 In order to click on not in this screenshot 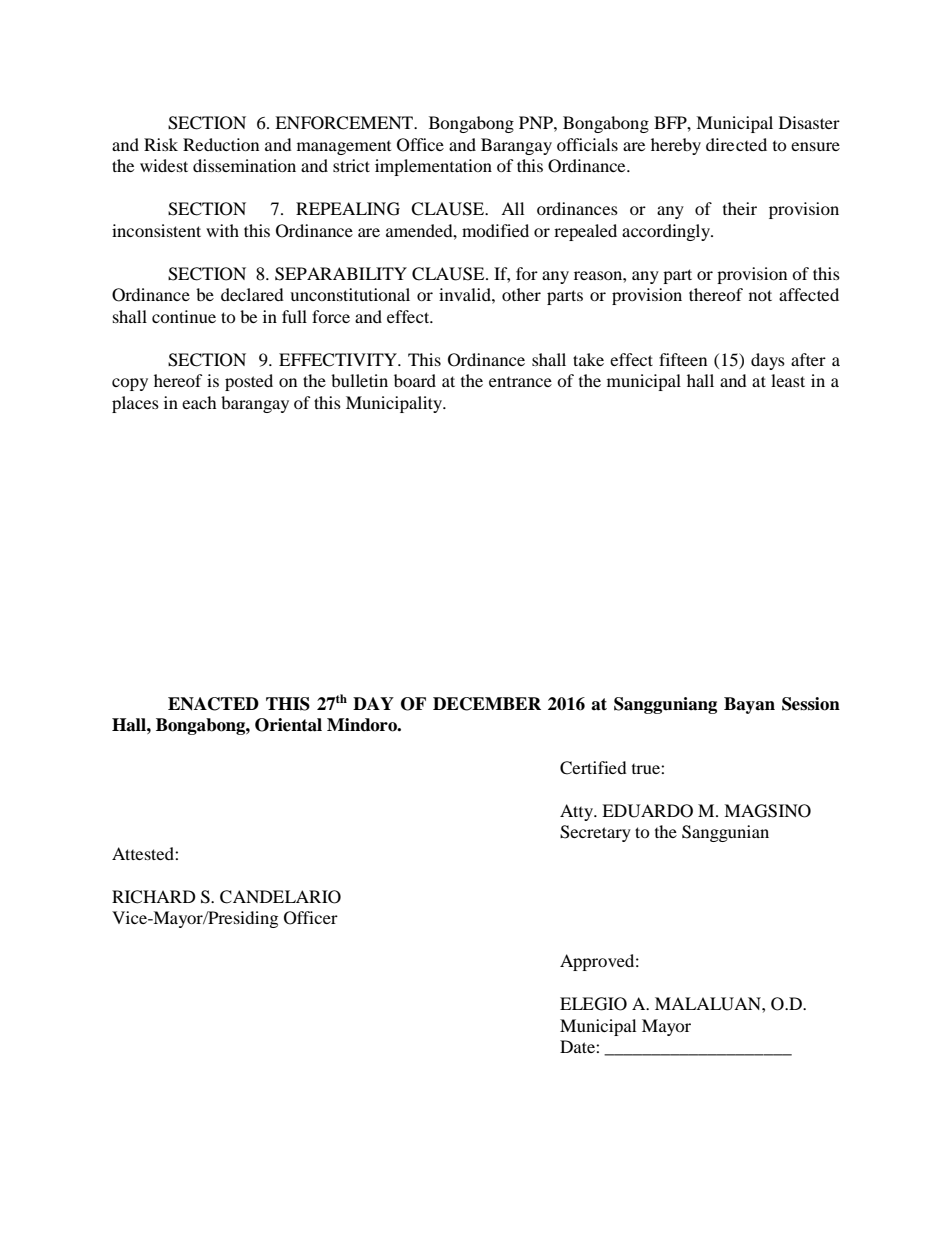, I will do `click(760, 295)`.
